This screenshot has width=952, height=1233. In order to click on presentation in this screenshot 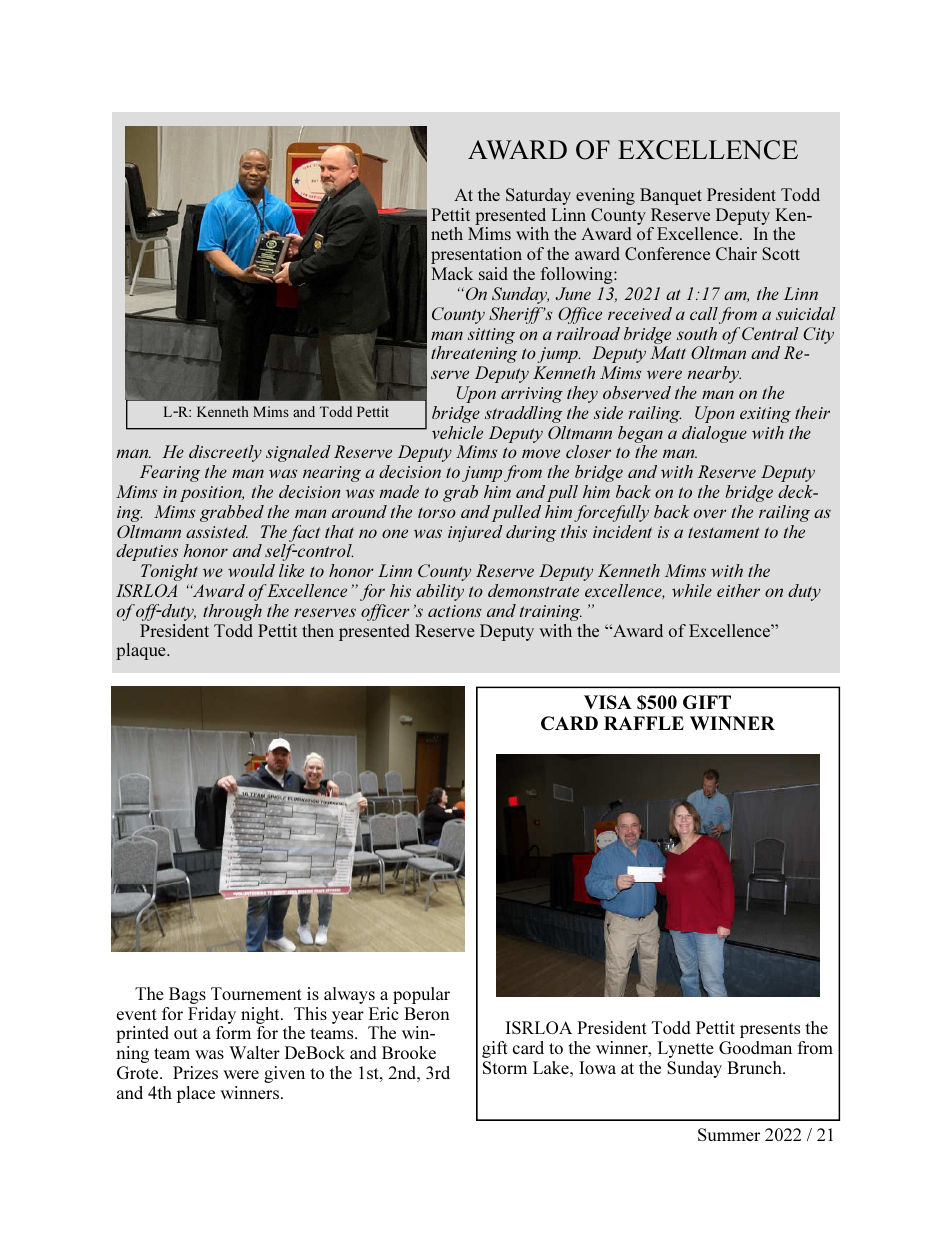, I will do `click(476, 255)`.
